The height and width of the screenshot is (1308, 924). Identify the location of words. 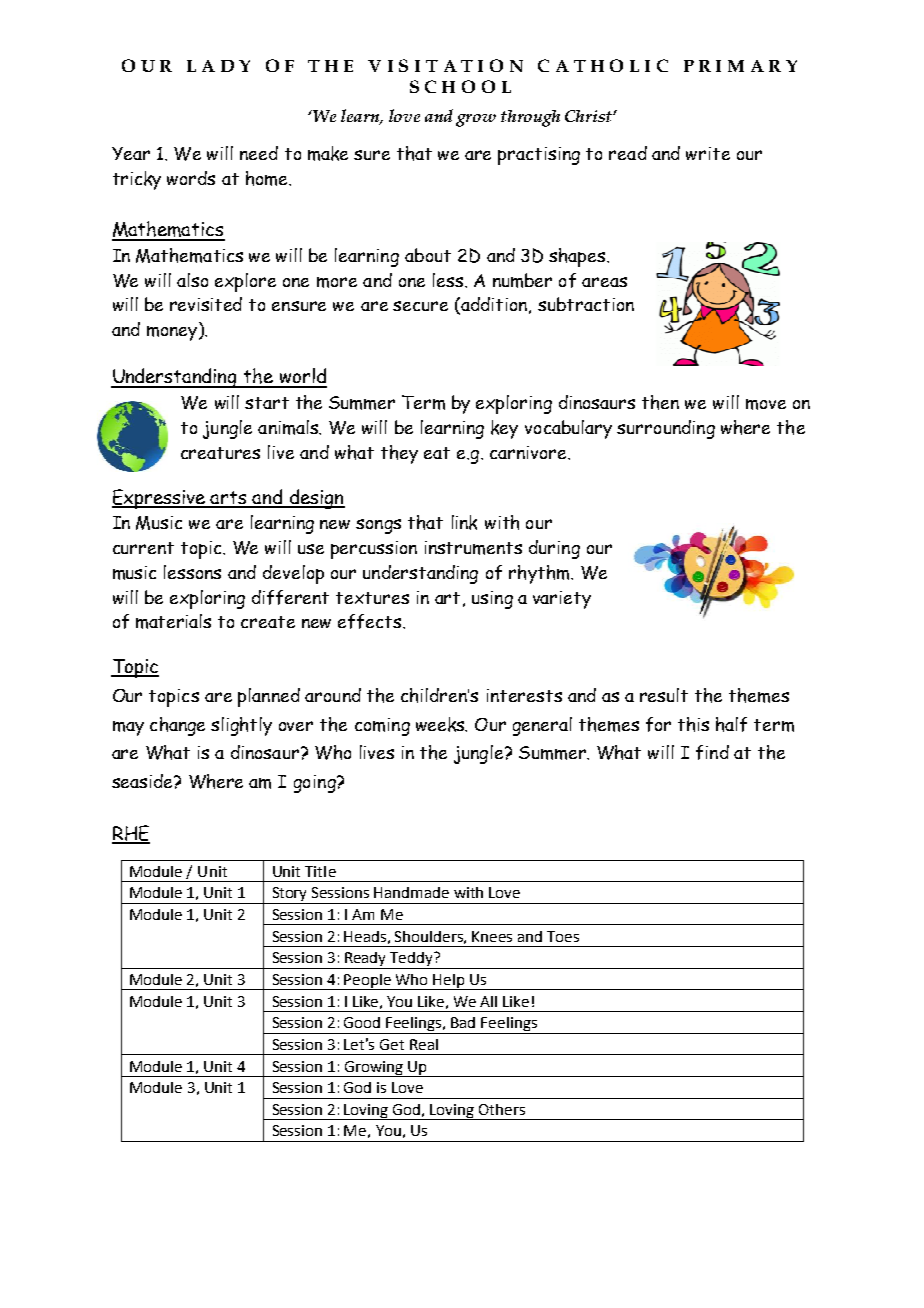
(191, 178).
